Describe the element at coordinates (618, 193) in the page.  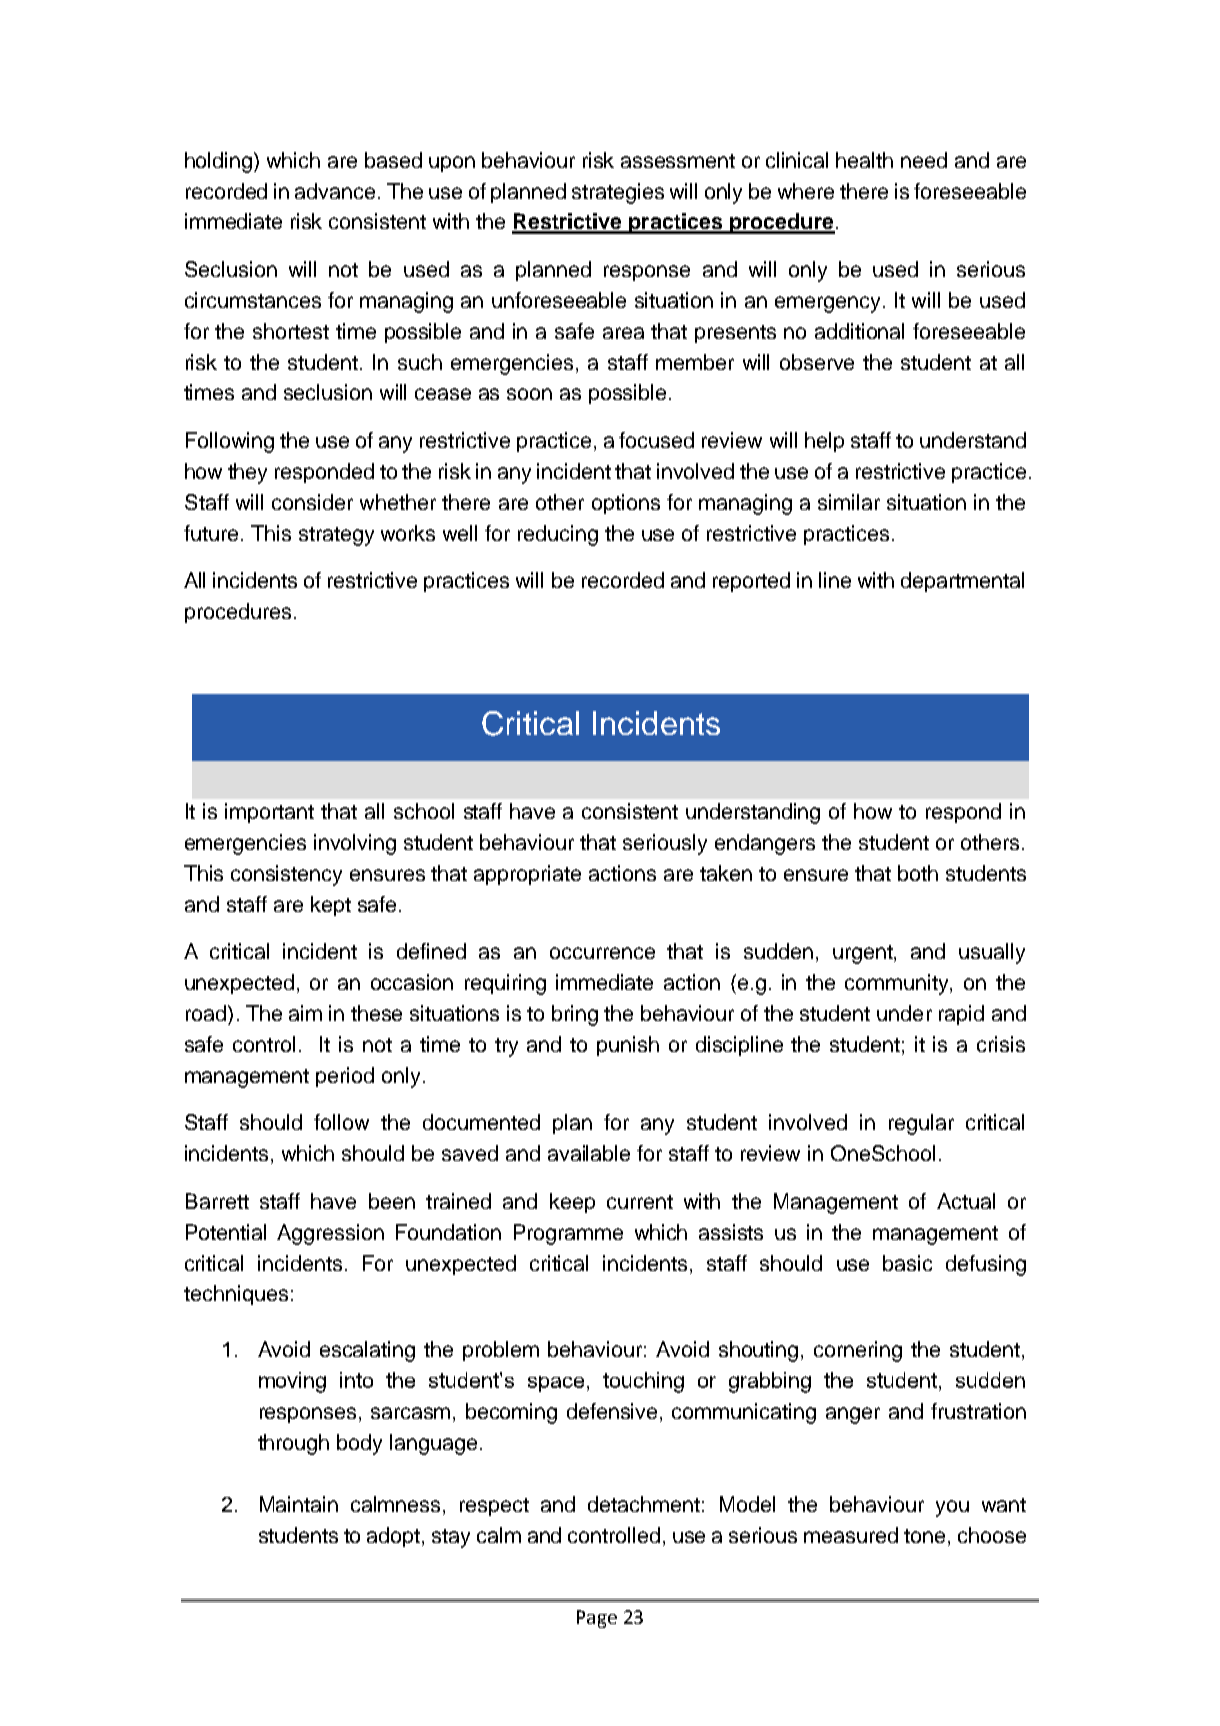
I see `strategies` at that location.
